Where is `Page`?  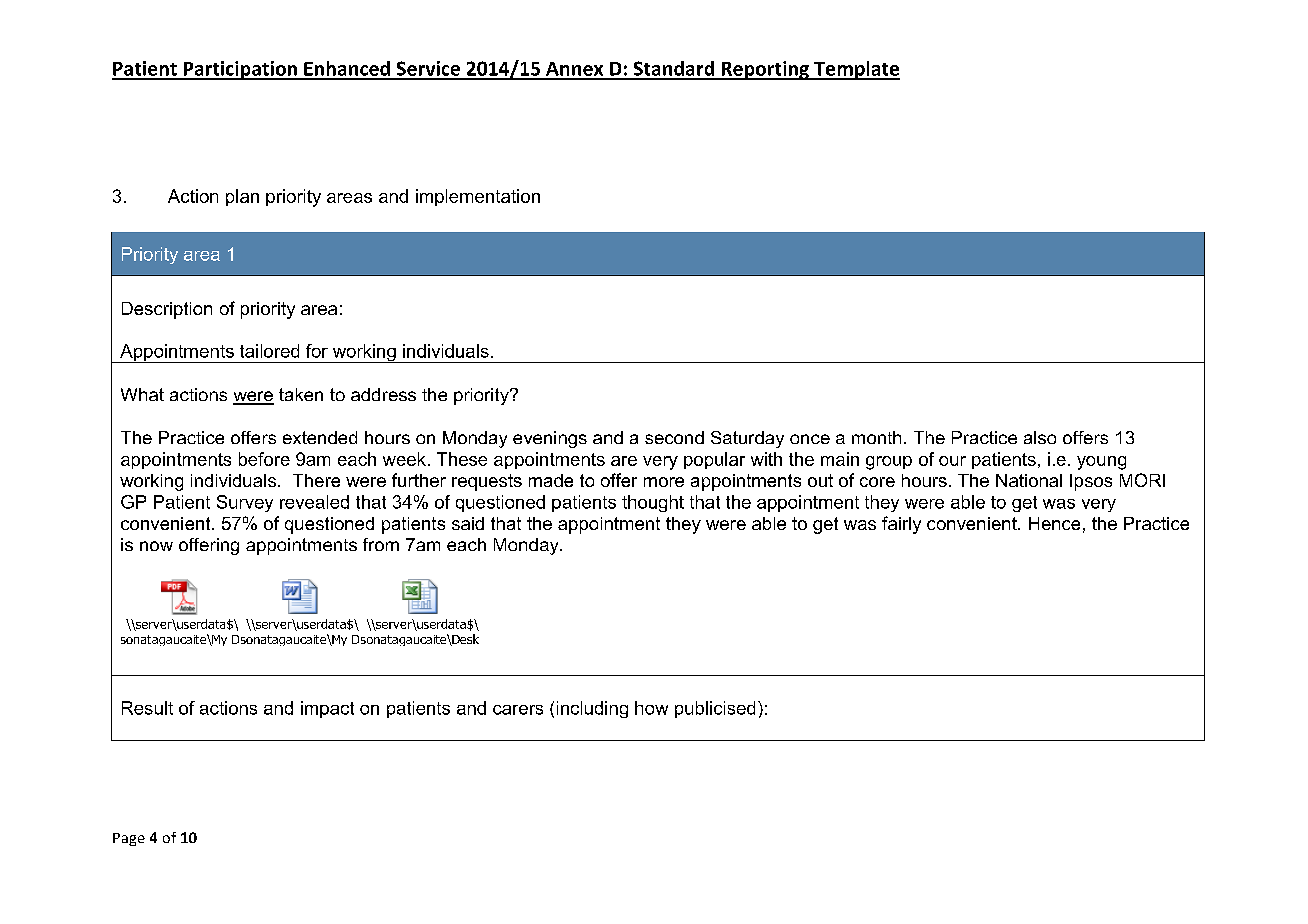 Page is located at coordinates (129, 839).
